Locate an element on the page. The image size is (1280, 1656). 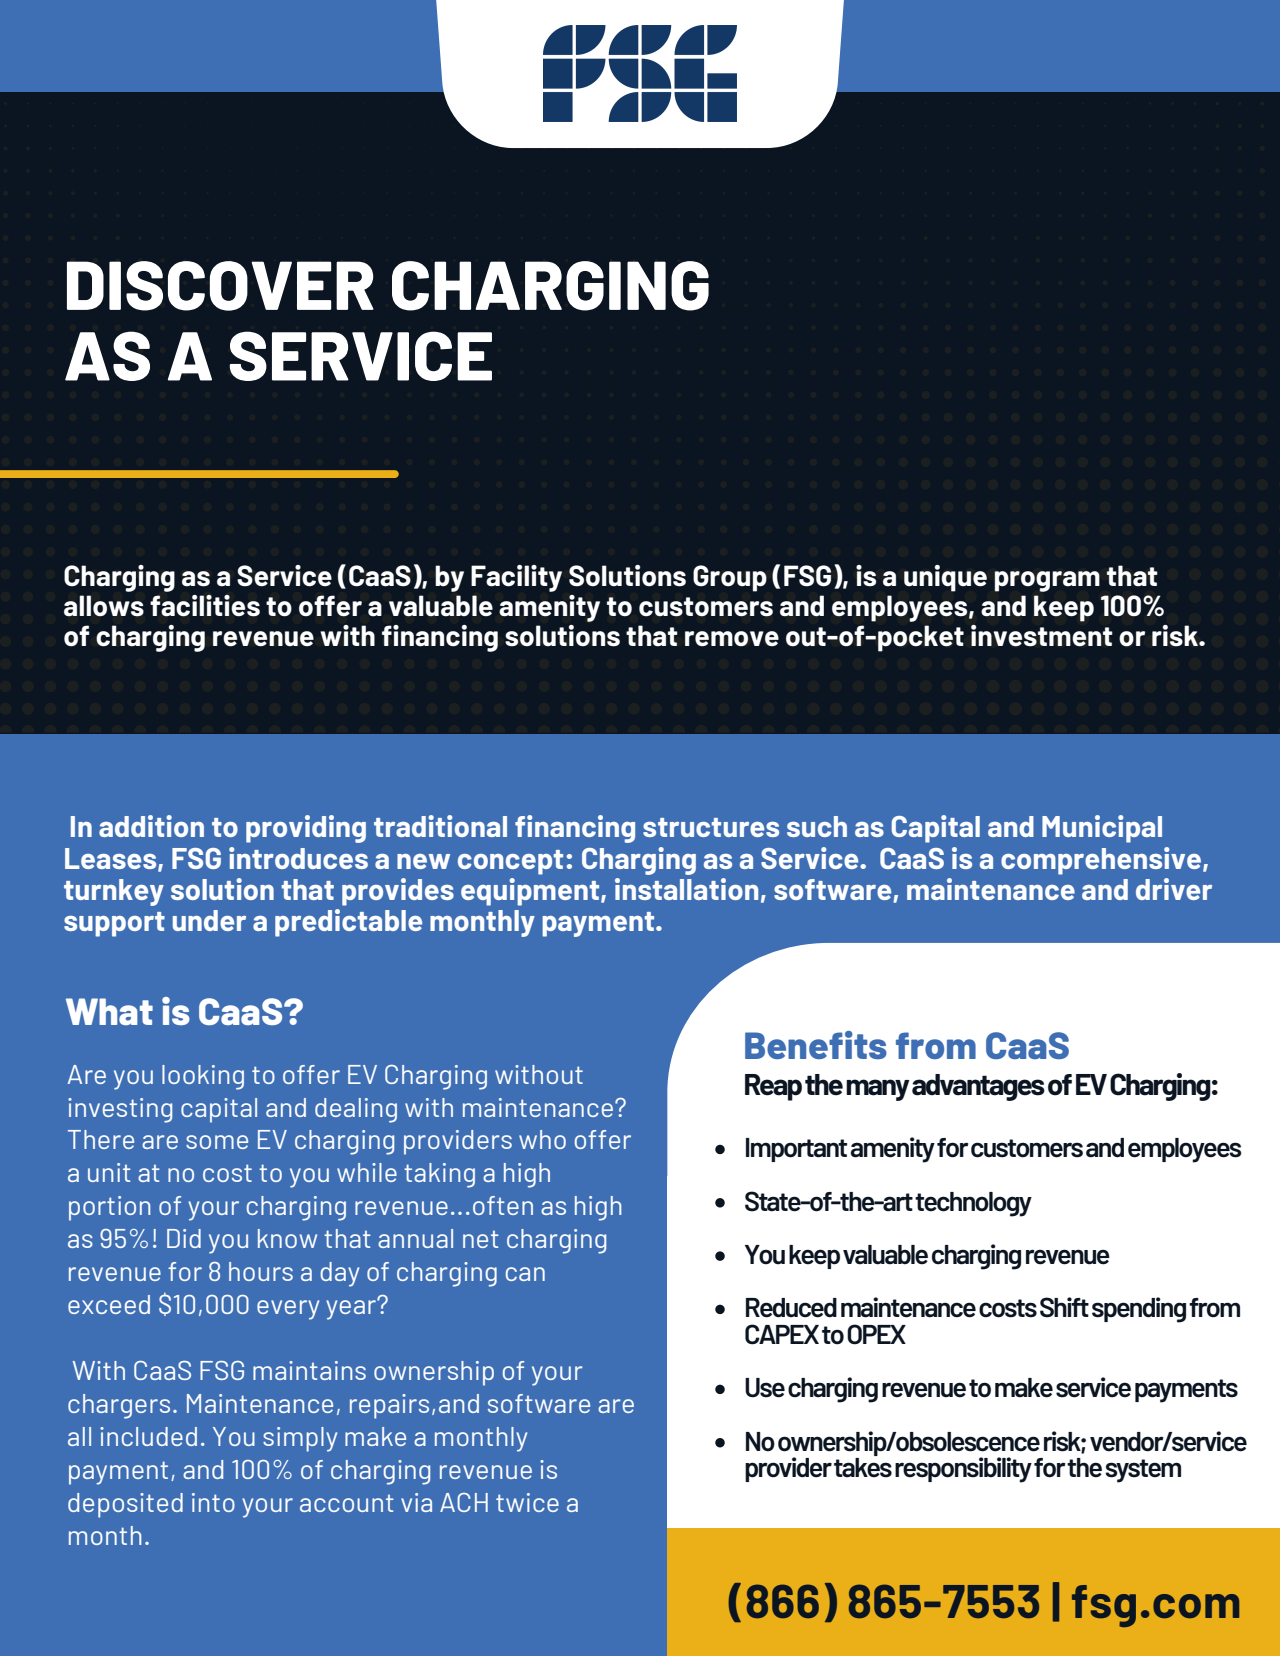
some is located at coordinates (217, 1142).
